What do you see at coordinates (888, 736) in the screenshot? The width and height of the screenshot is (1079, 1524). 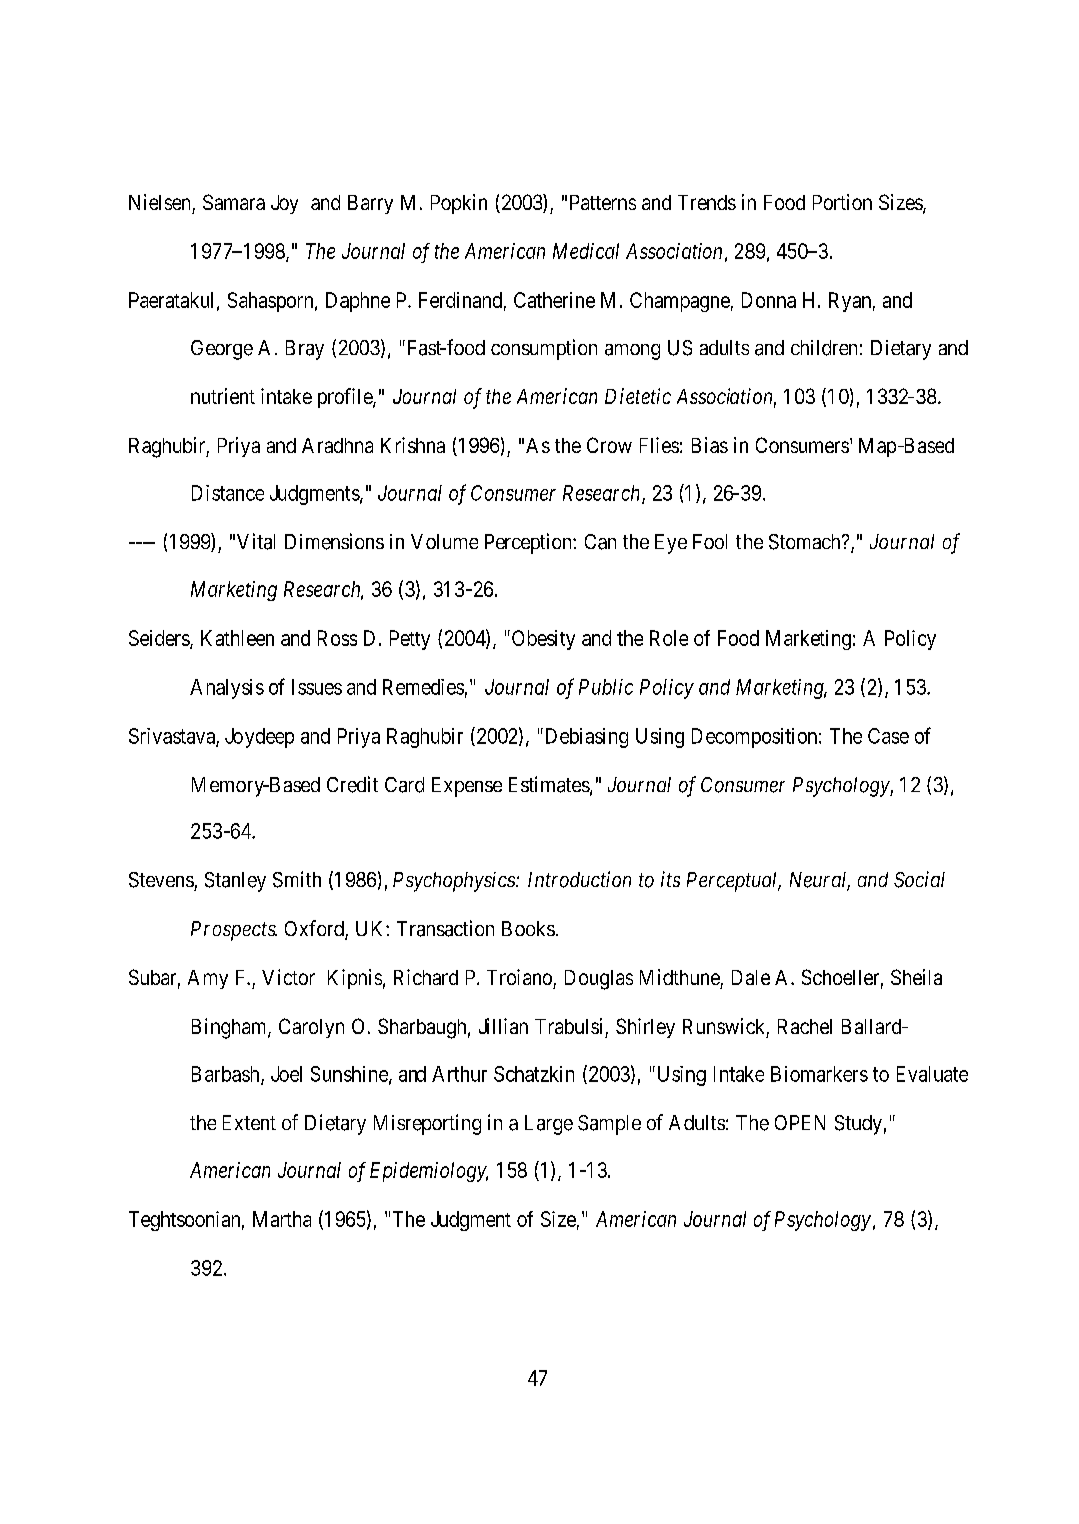 I see `Case` at bounding box center [888, 736].
